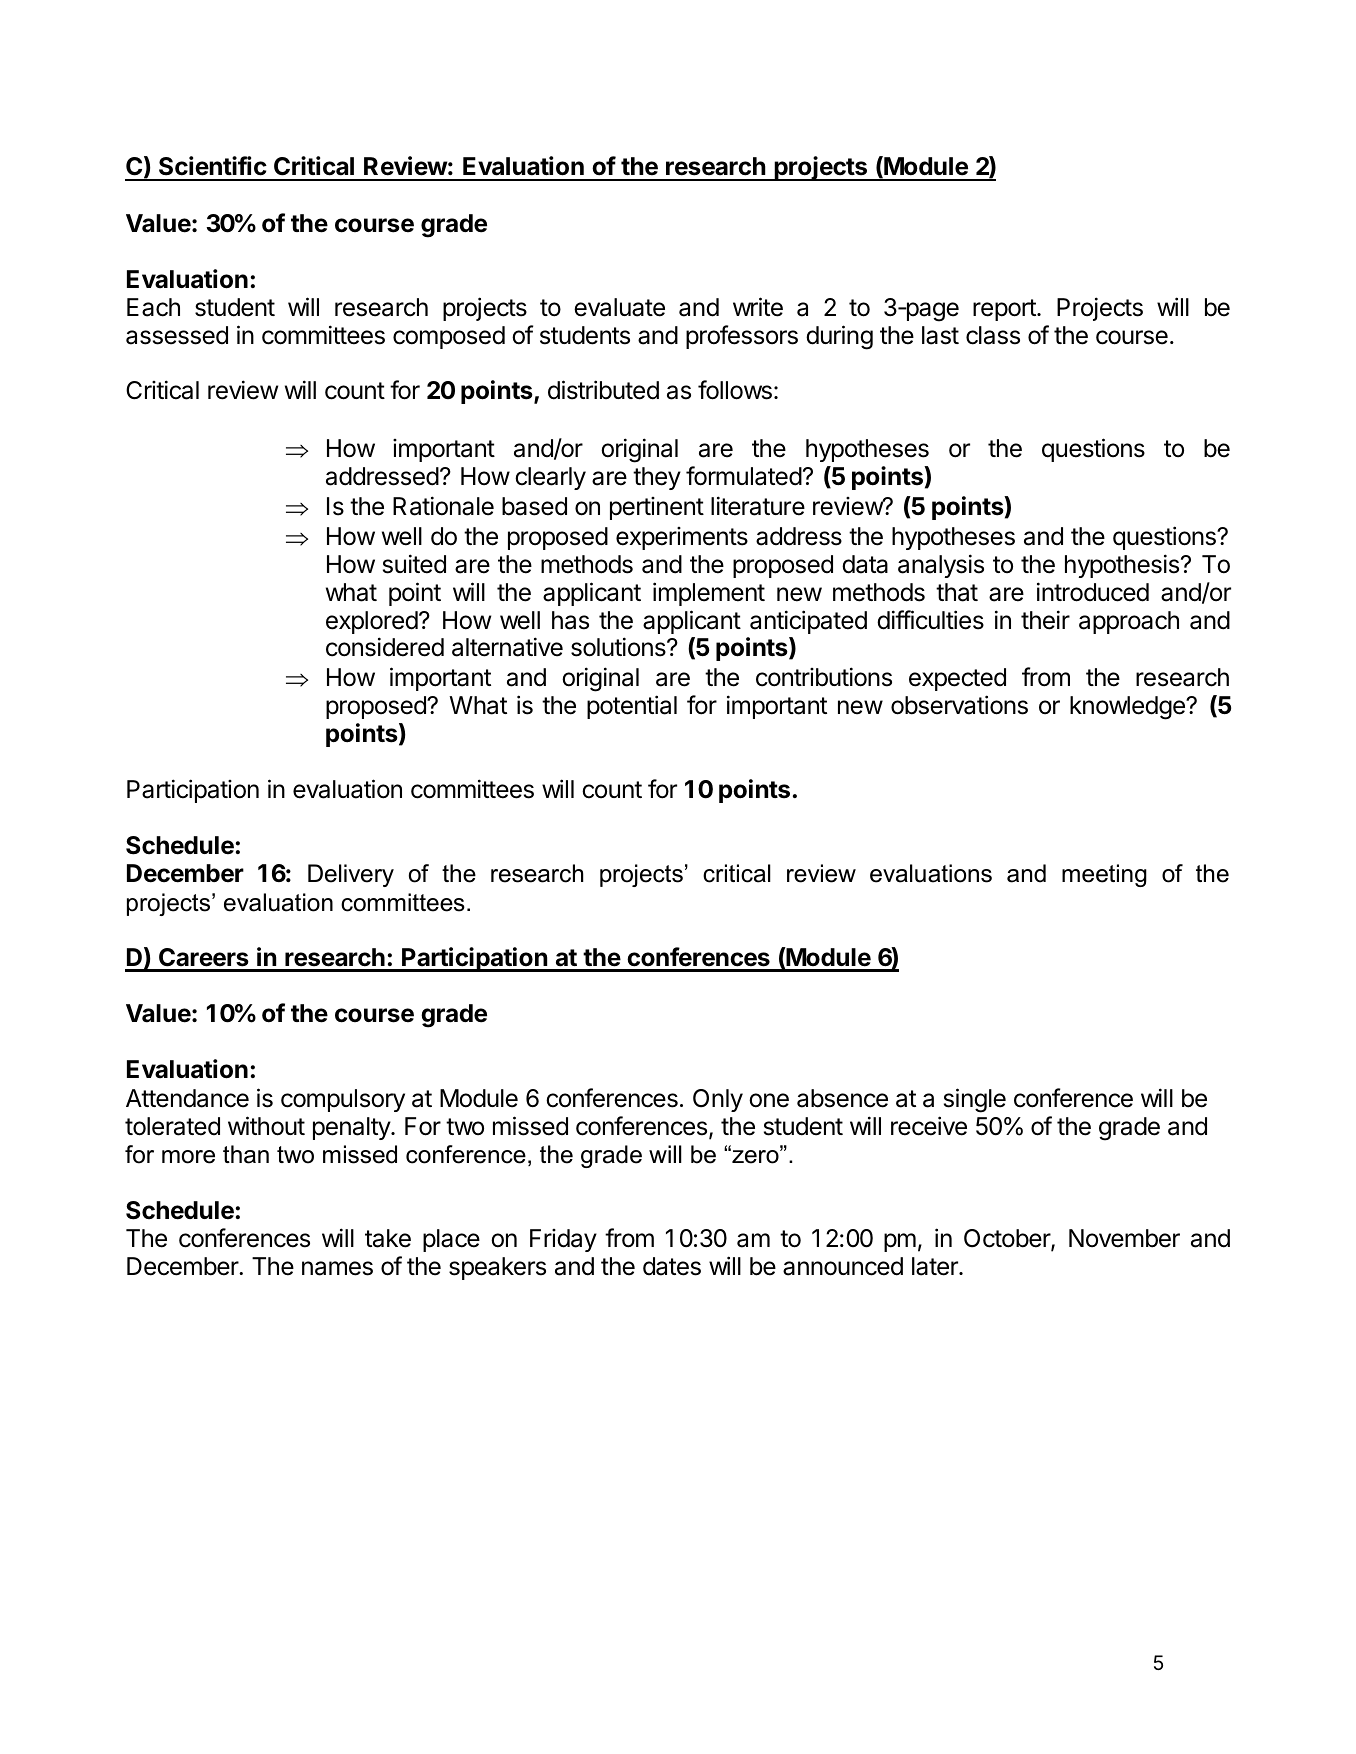 This screenshot has height=1754, width=1356. I want to click on class, so click(993, 335).
